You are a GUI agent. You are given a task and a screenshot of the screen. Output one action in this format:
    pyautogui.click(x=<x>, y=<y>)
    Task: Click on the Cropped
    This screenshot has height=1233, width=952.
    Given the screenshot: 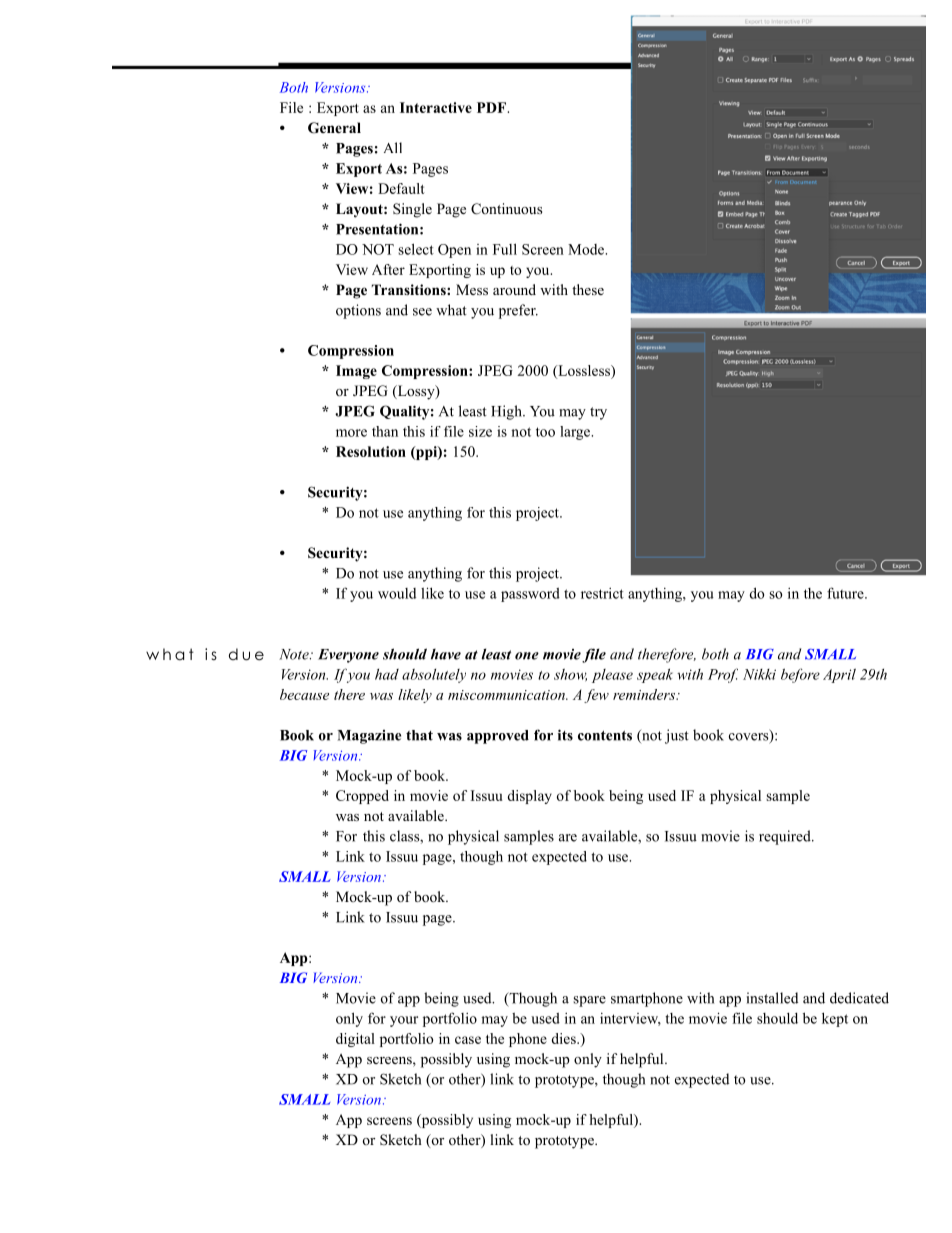 What is the action you would take?
    pyautogui.click(x=362, y=797)
